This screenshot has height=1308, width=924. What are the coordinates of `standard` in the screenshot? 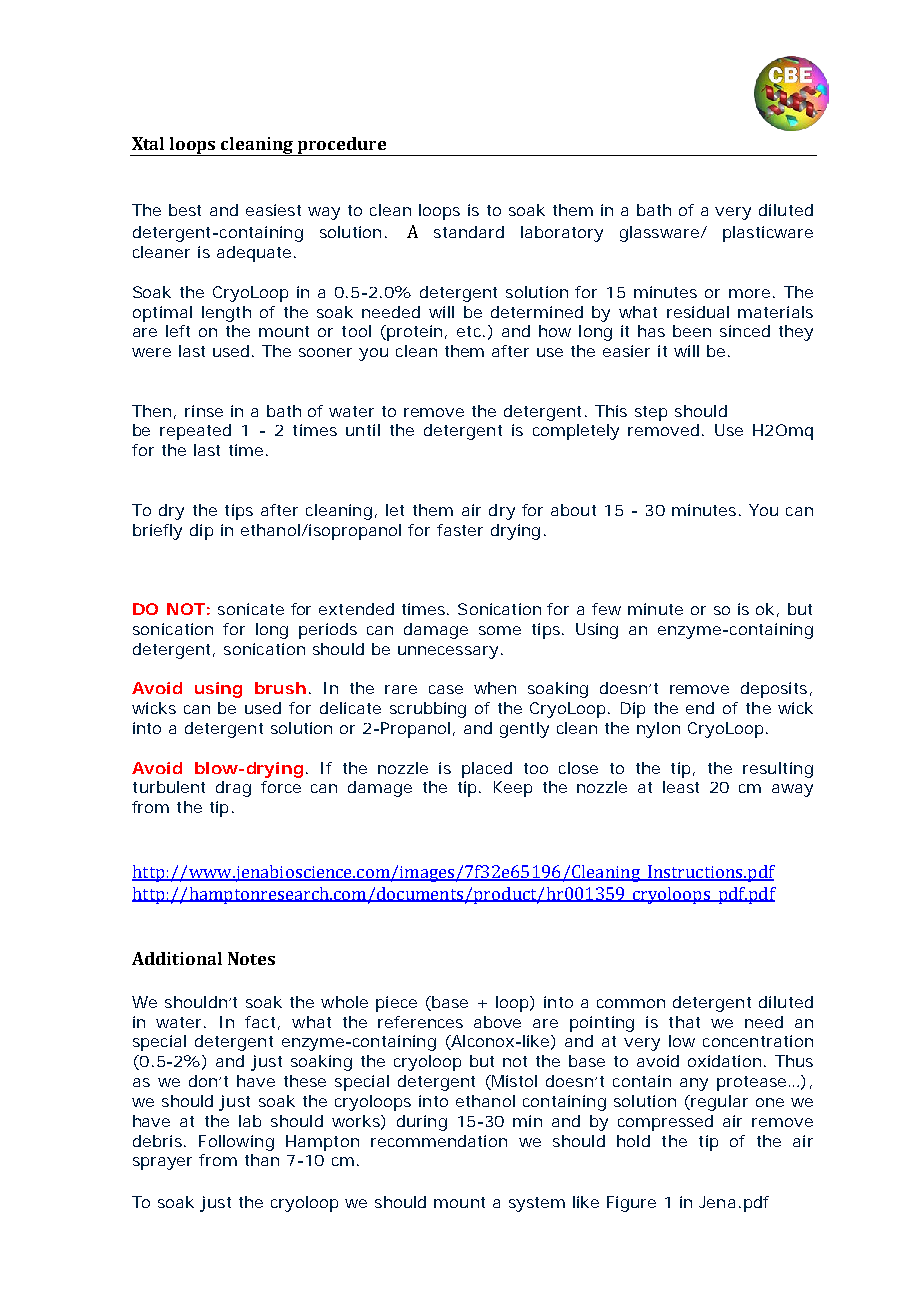 It's located at (469, 232).
